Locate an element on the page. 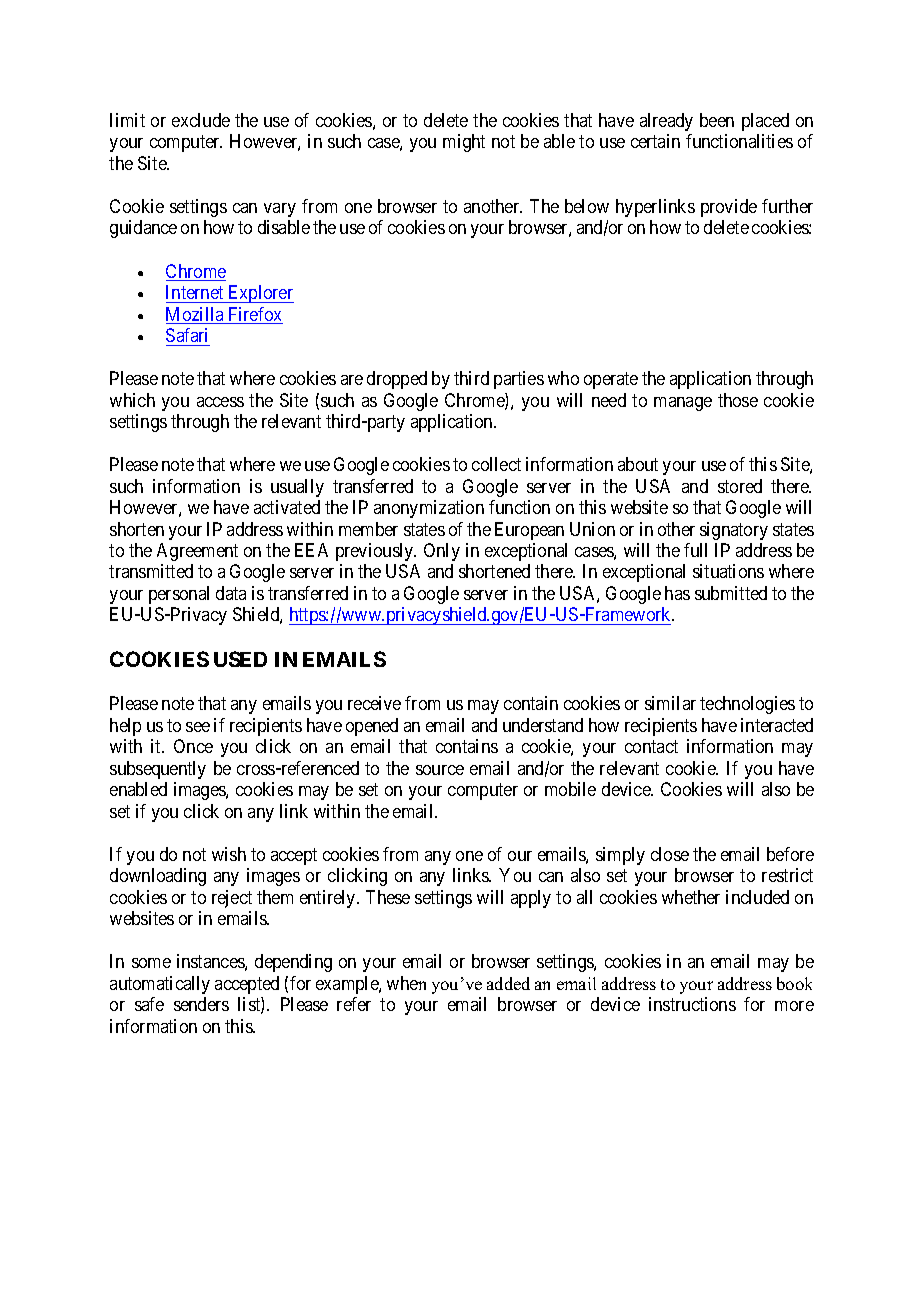 This image has height=1308, width=924. instructions is located at coordinates (692, 1004).
